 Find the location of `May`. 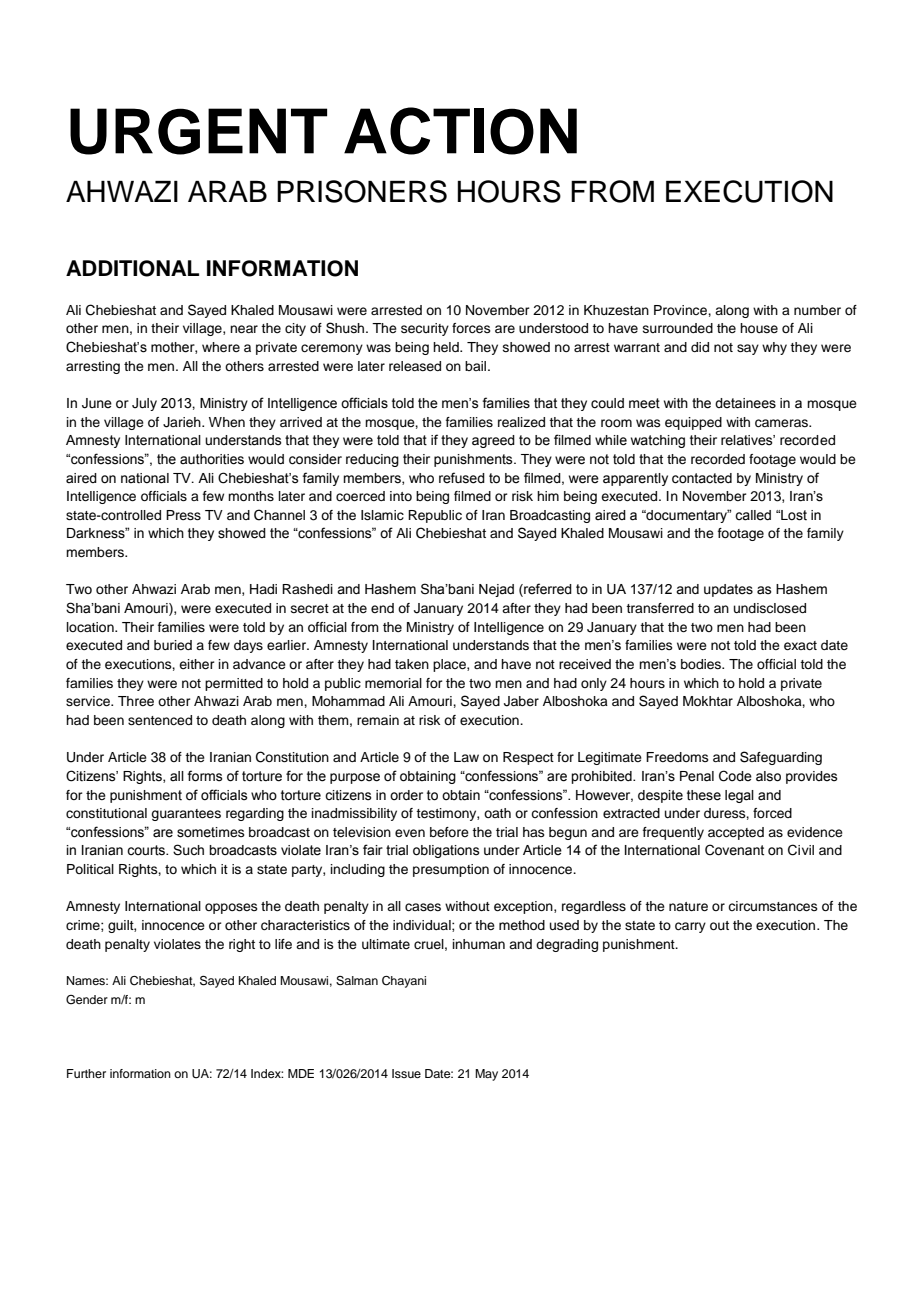

May is located at coordinates (486, 1075).
